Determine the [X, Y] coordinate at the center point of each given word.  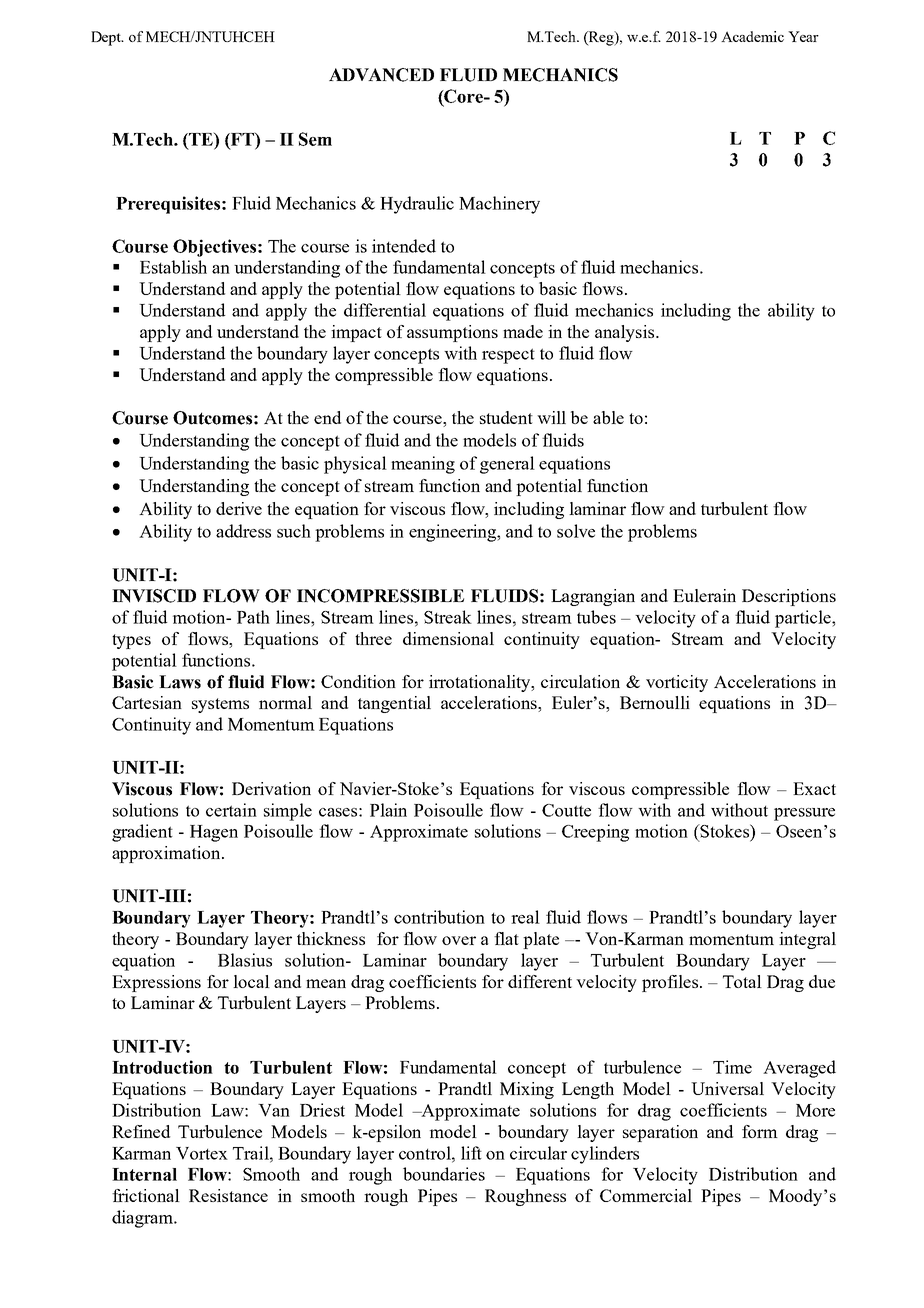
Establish [173, 267]
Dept [107, 38]
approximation [167, 854]
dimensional [448, 638]
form [760, 1131]
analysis [626, 333]
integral [807, 940]
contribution [439, 917]
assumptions [452, 333]
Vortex [202, 1153]
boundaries [444, 1174]
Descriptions [789, 597]
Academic [752, 36]
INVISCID [154, 596]
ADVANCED [381, 75]
